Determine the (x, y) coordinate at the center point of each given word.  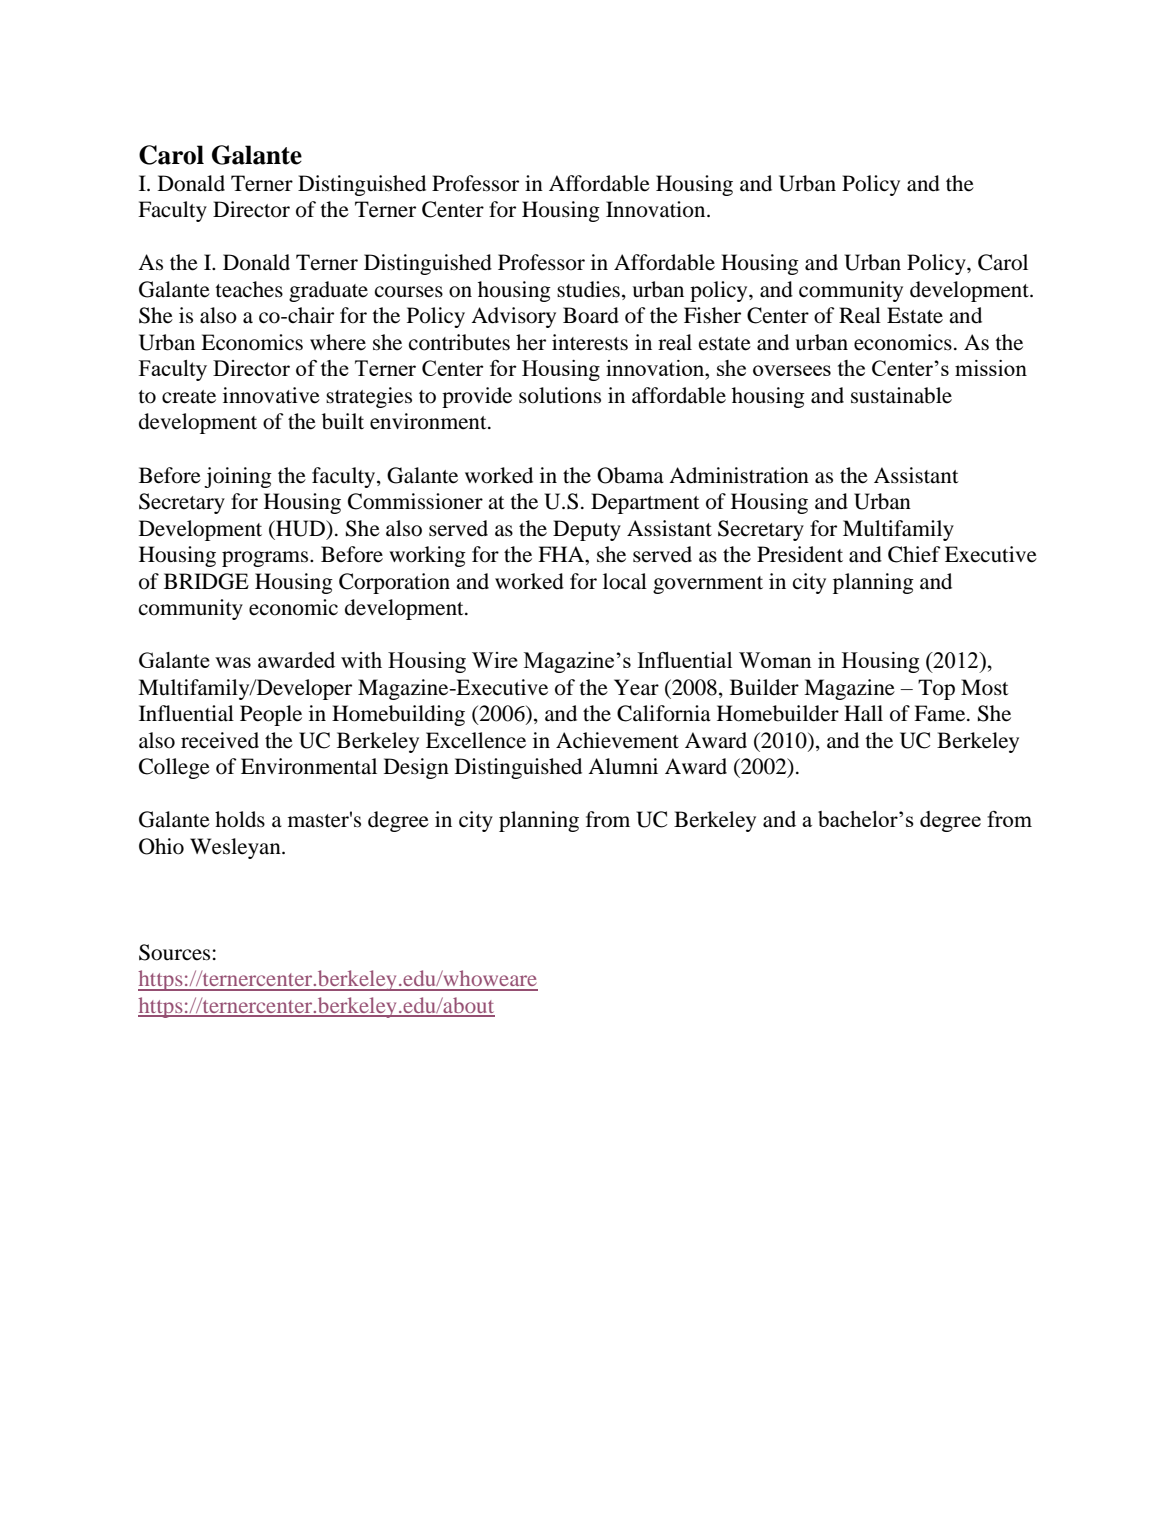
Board (591, 315)
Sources (174, 952)
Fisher (712, 315)
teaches (249, 289)
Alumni (623, 766)
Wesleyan (236, 848)
